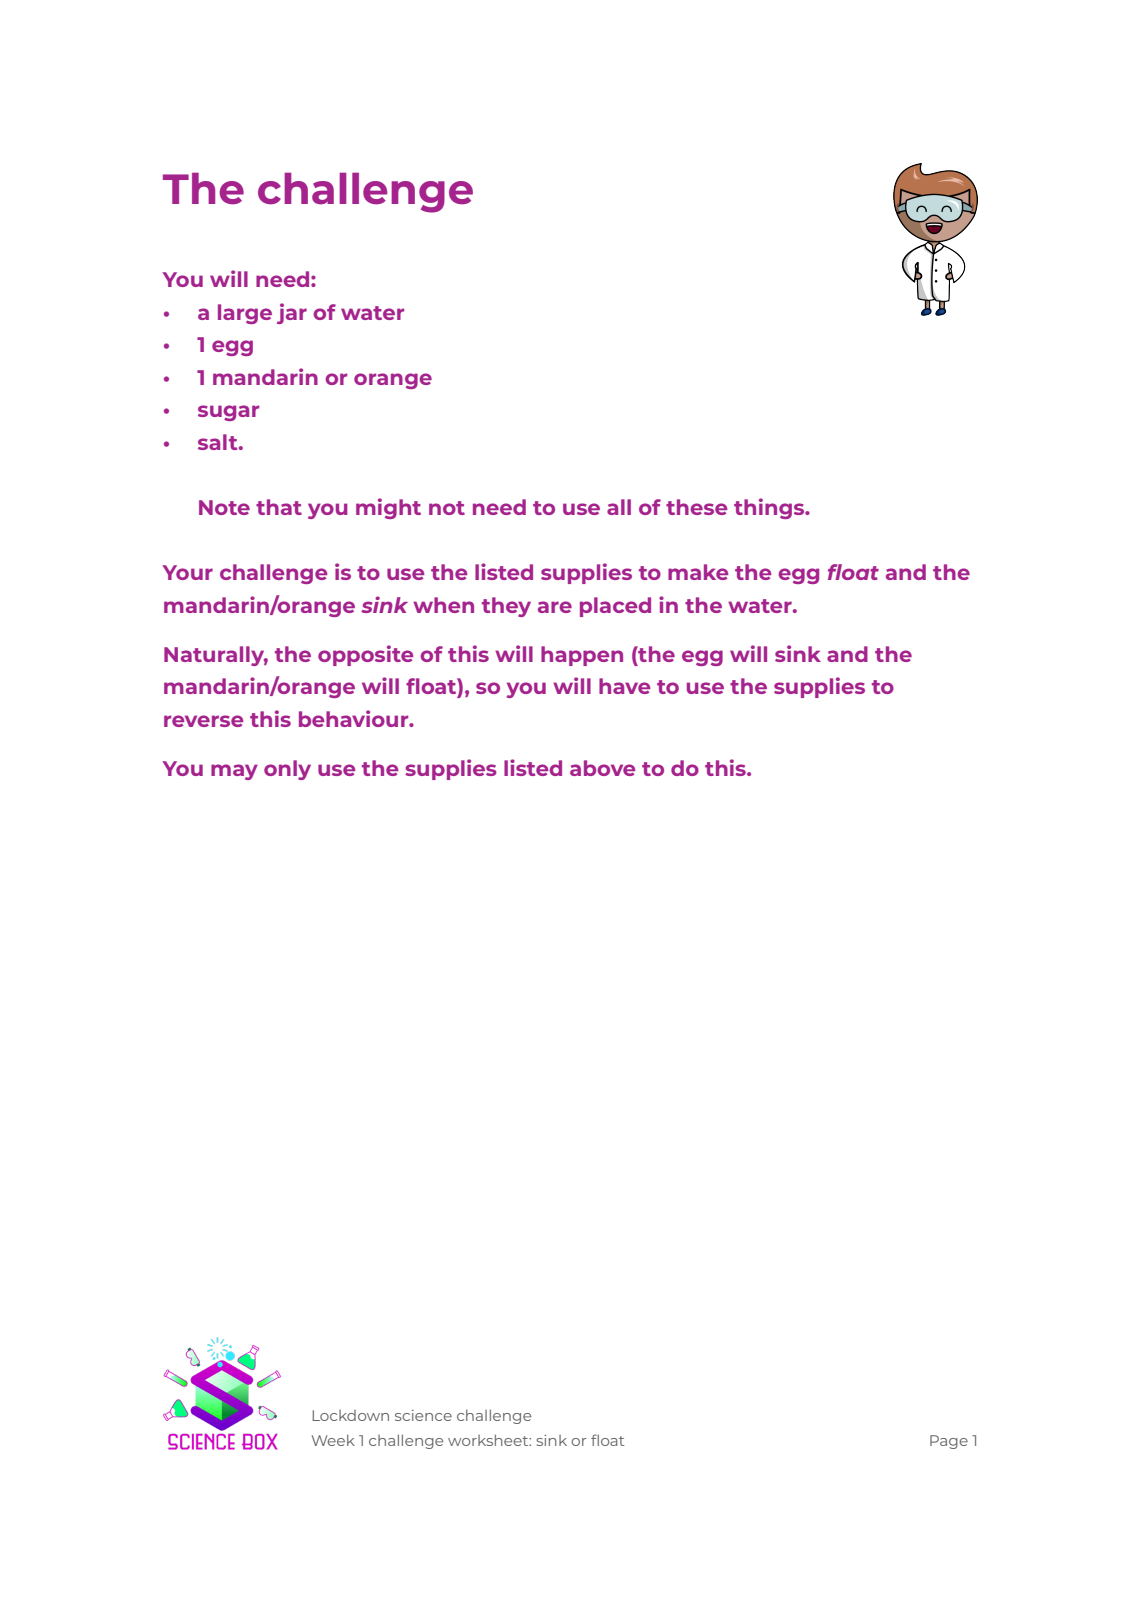 This image has height=1614, width=1141. What do you see at coordinates (949, 1442) in the image?
I see `Page` at bounding box center [949, 1442].
